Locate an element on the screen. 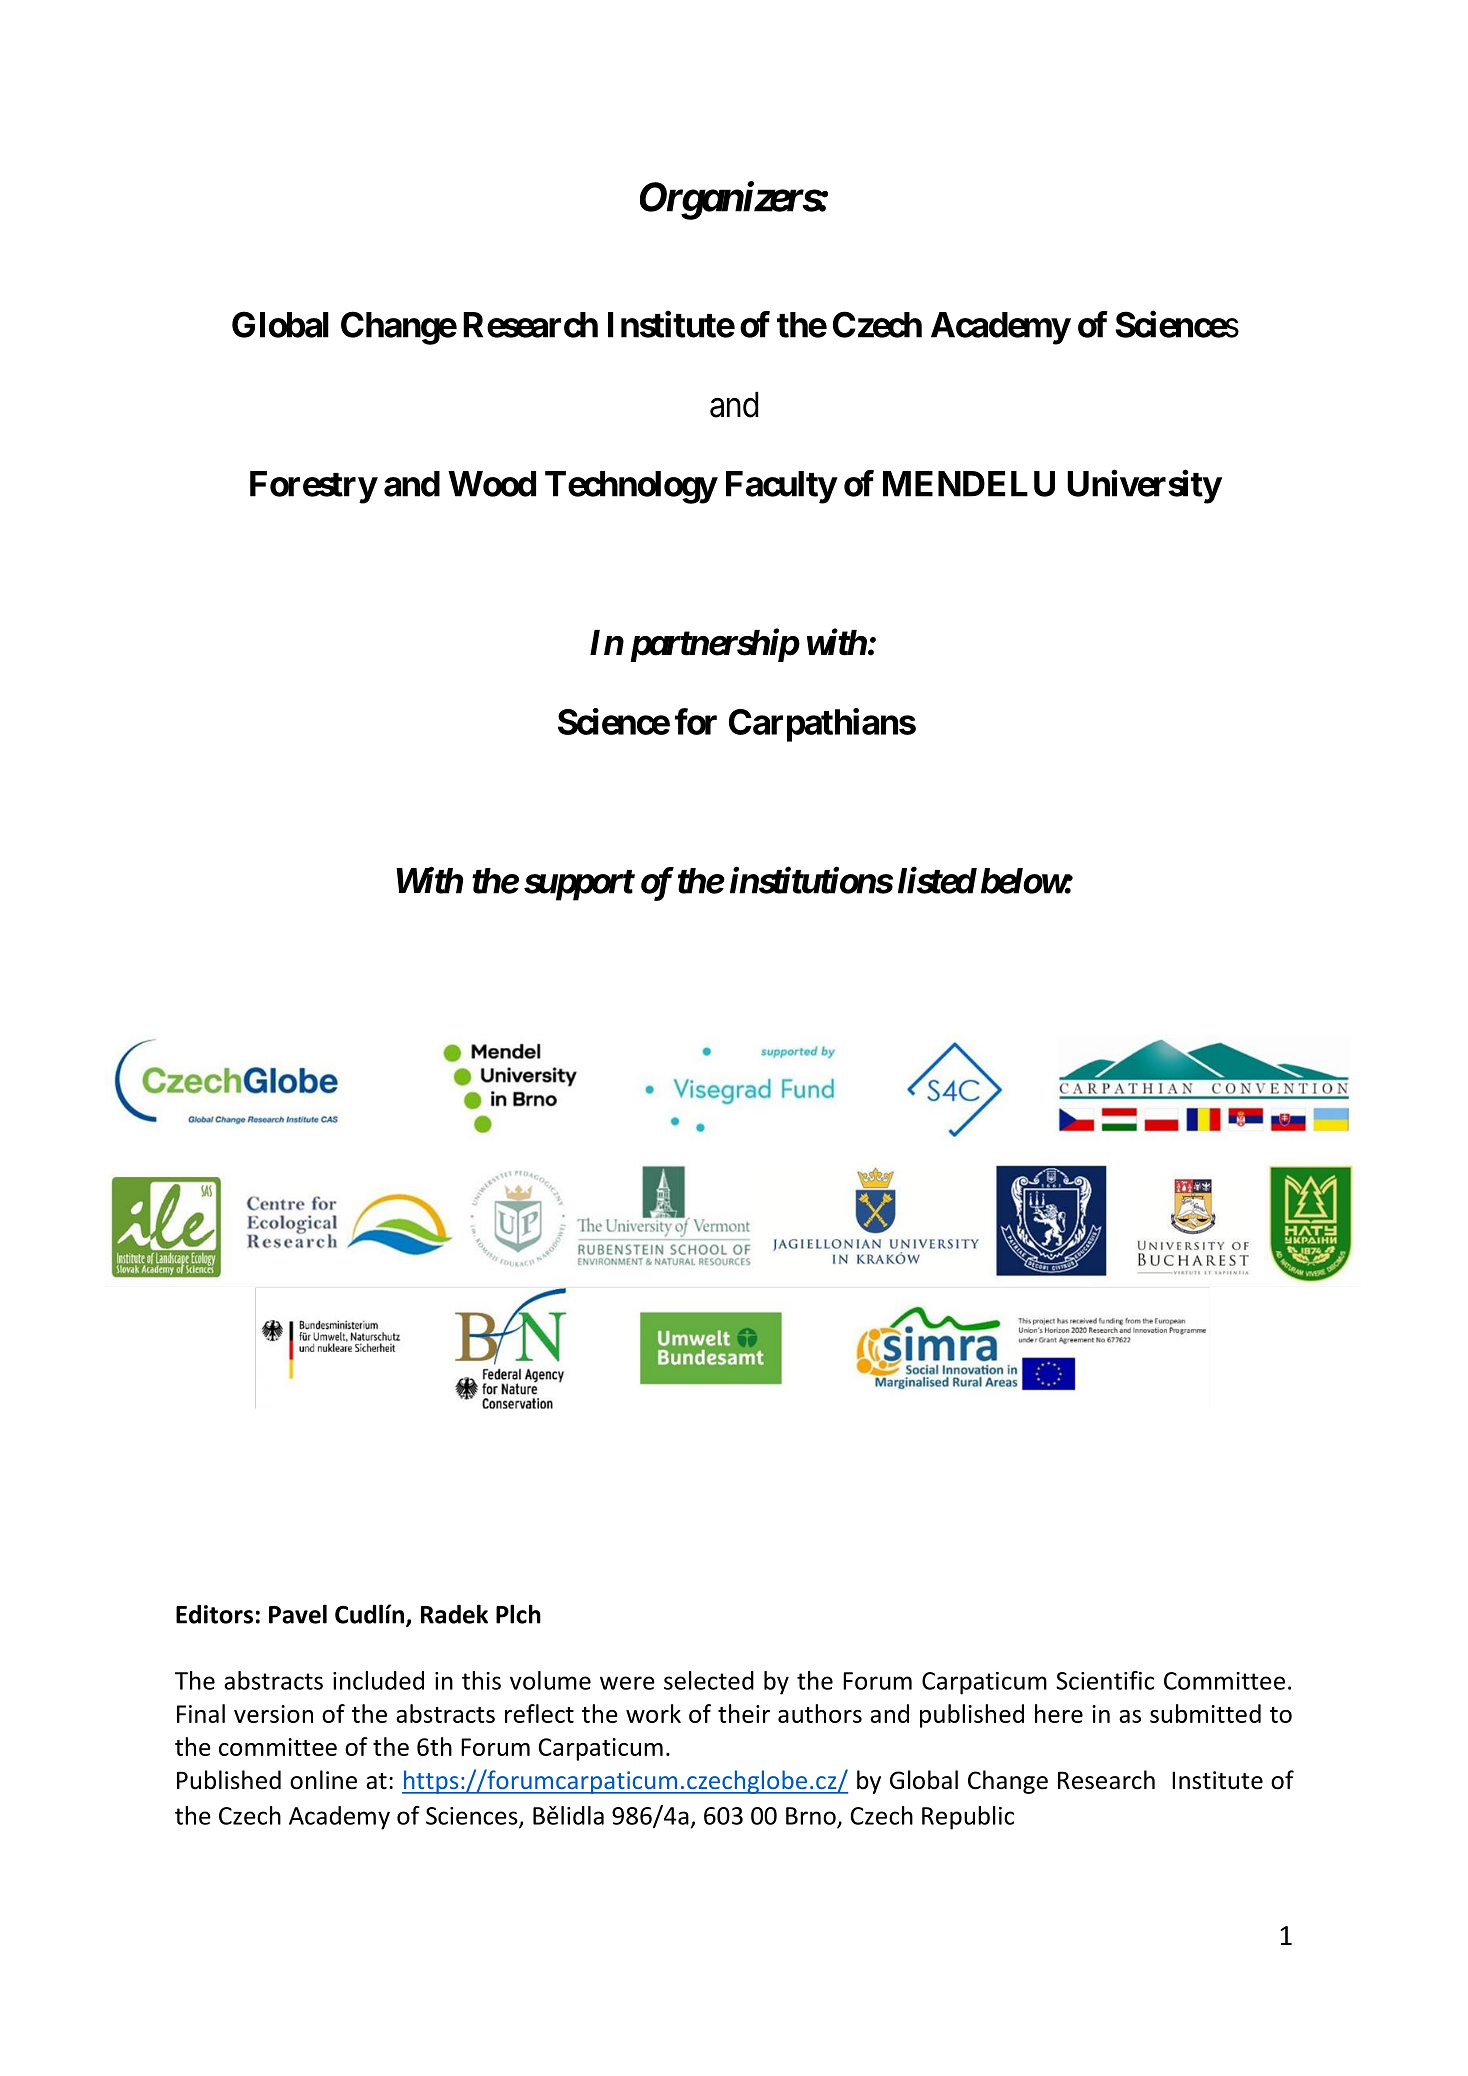  Pavel is located at coordinates (298, 1614).
